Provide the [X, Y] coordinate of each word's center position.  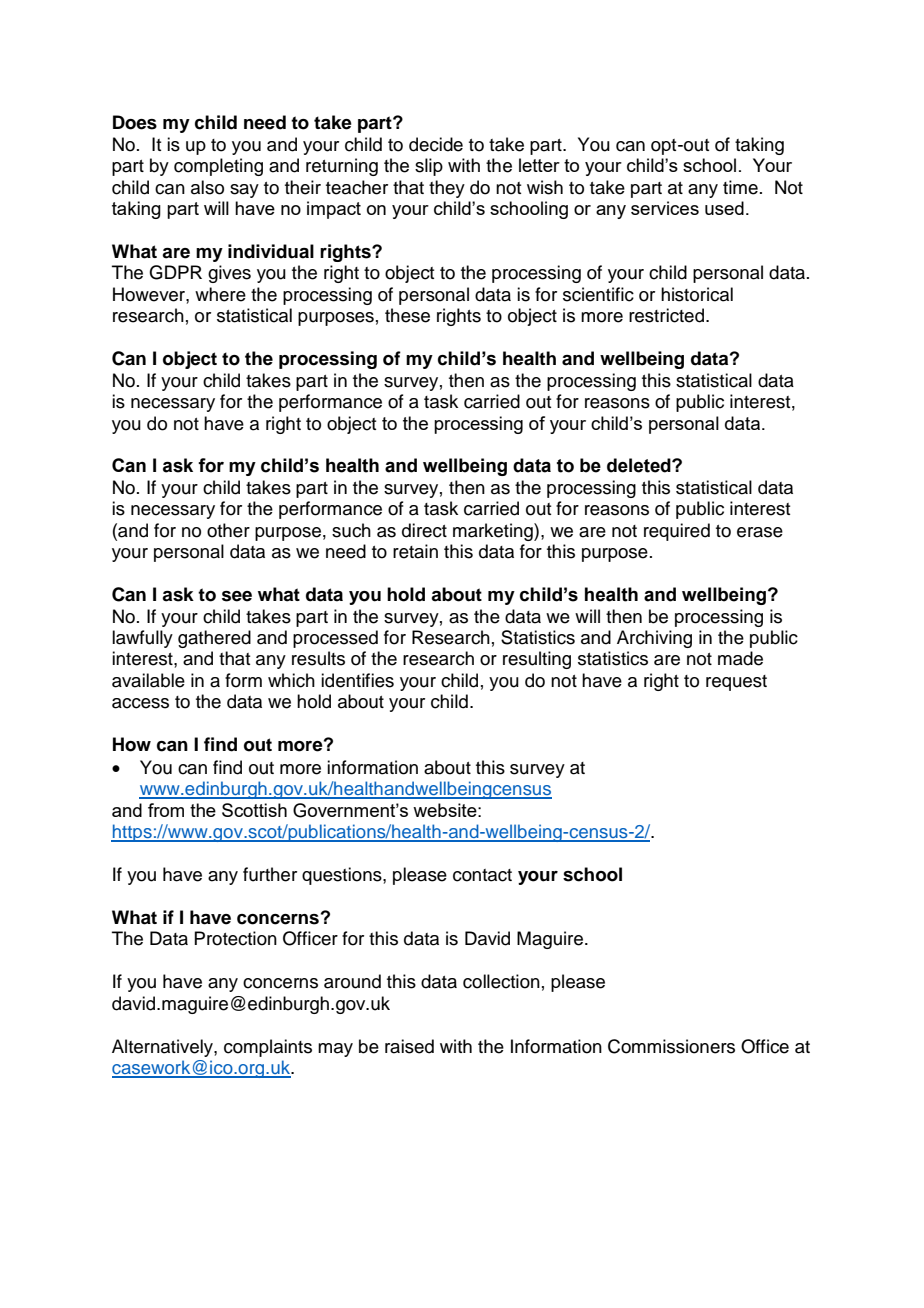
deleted [640, 465]
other [228, 530]
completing [218, 167]
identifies [357, 680]
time [740, 187]
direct [424, 530]
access [140, 703]
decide [436, 144]
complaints [268, 1048]
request [736, 683]
